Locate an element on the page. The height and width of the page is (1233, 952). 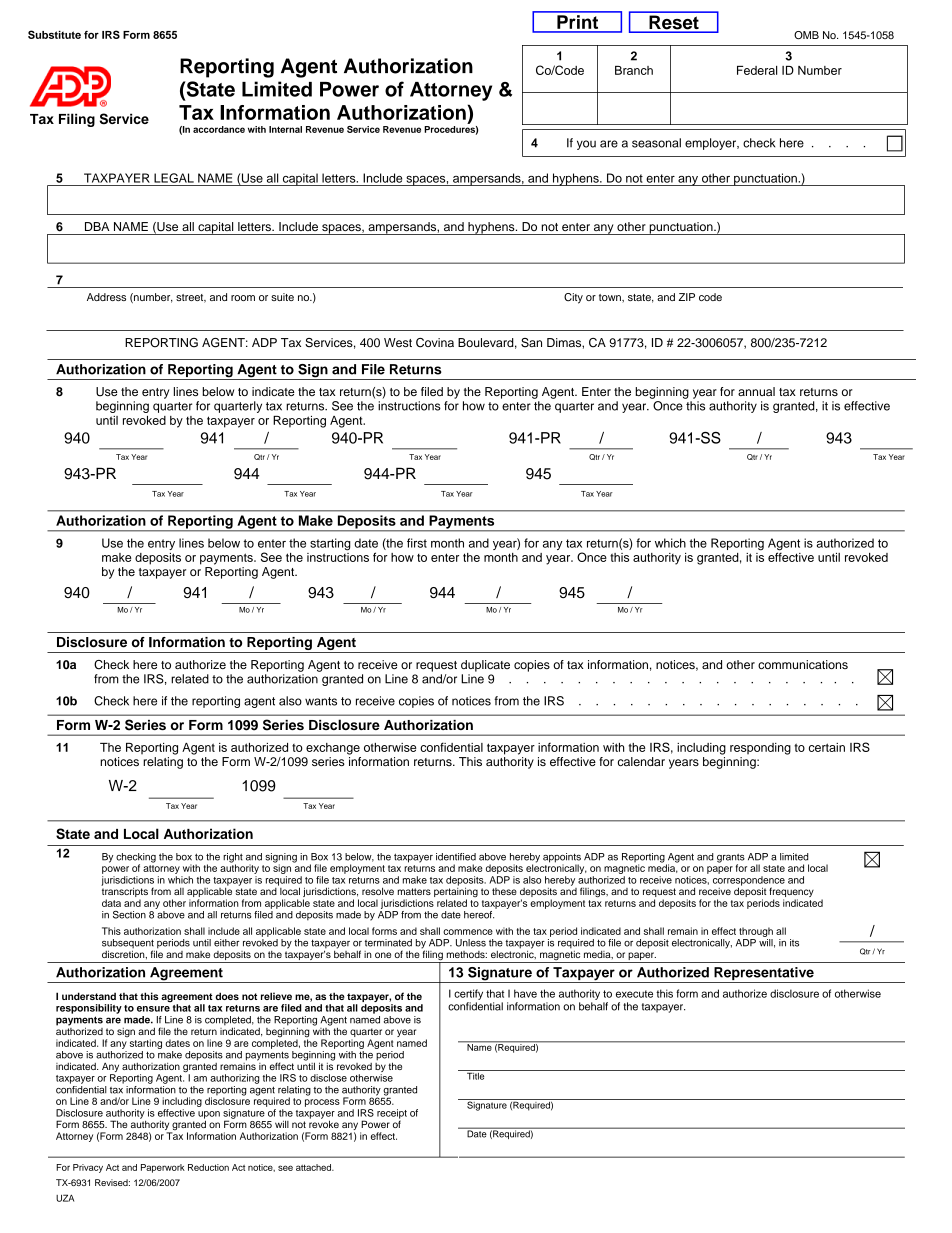
Internal is located at coordinates (285, 129).
